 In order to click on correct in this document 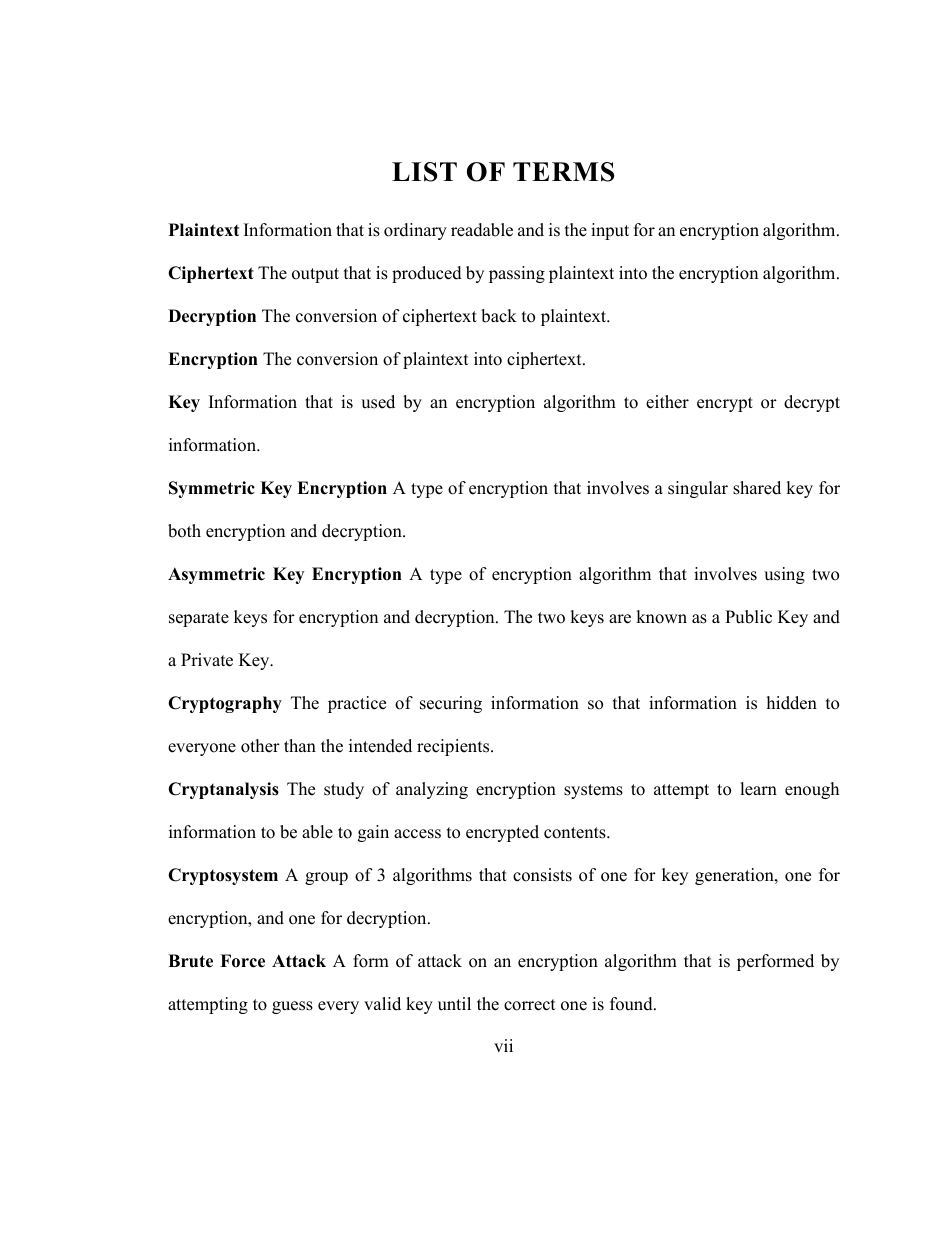, I will do `click(530, 1005)`.
